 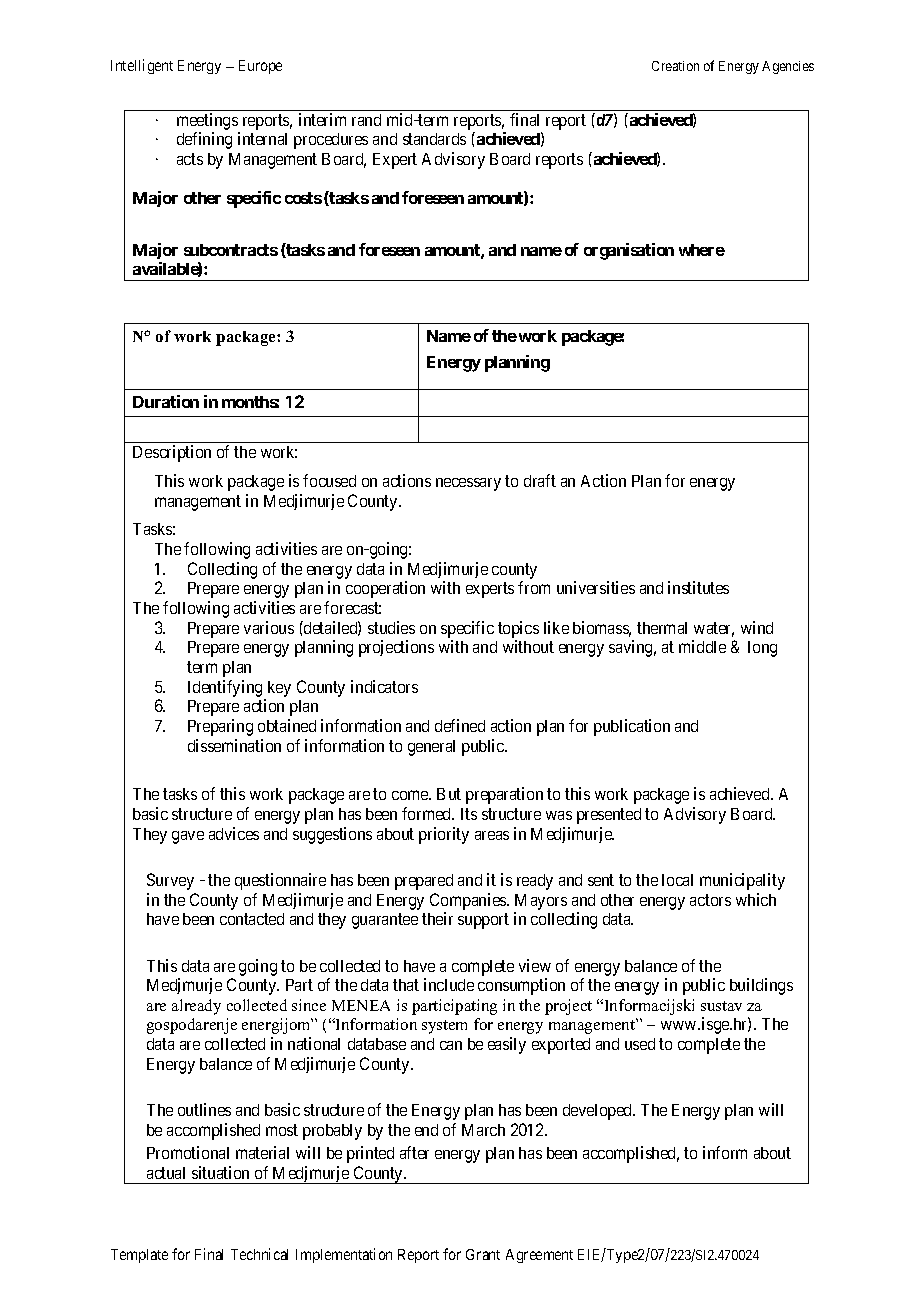 What do you see at coordinates (220, 1172) in the page?
I see `situation` at bounding box center [220, 1172].
